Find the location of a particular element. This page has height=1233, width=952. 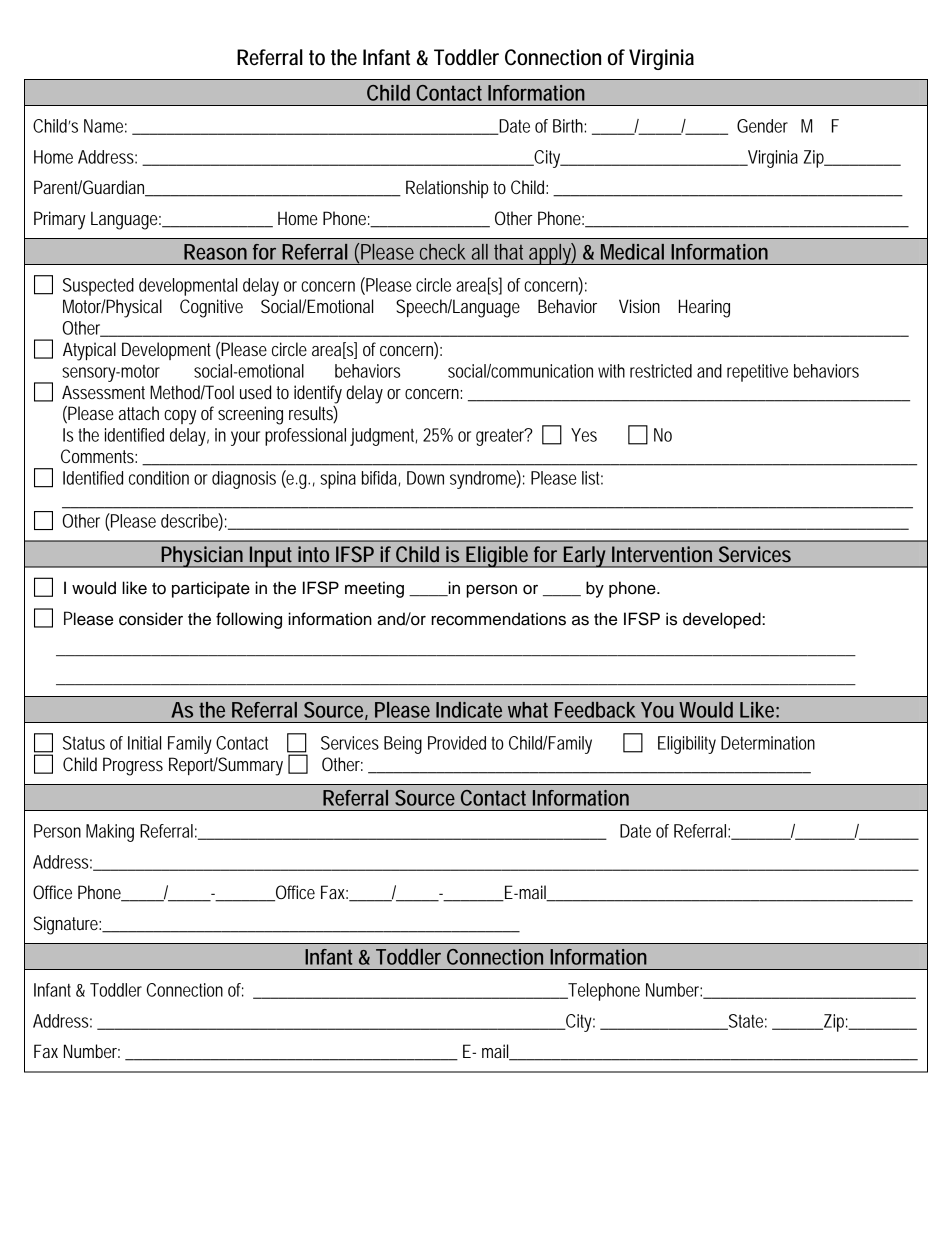

consider is located at coordinates (151, 619).
